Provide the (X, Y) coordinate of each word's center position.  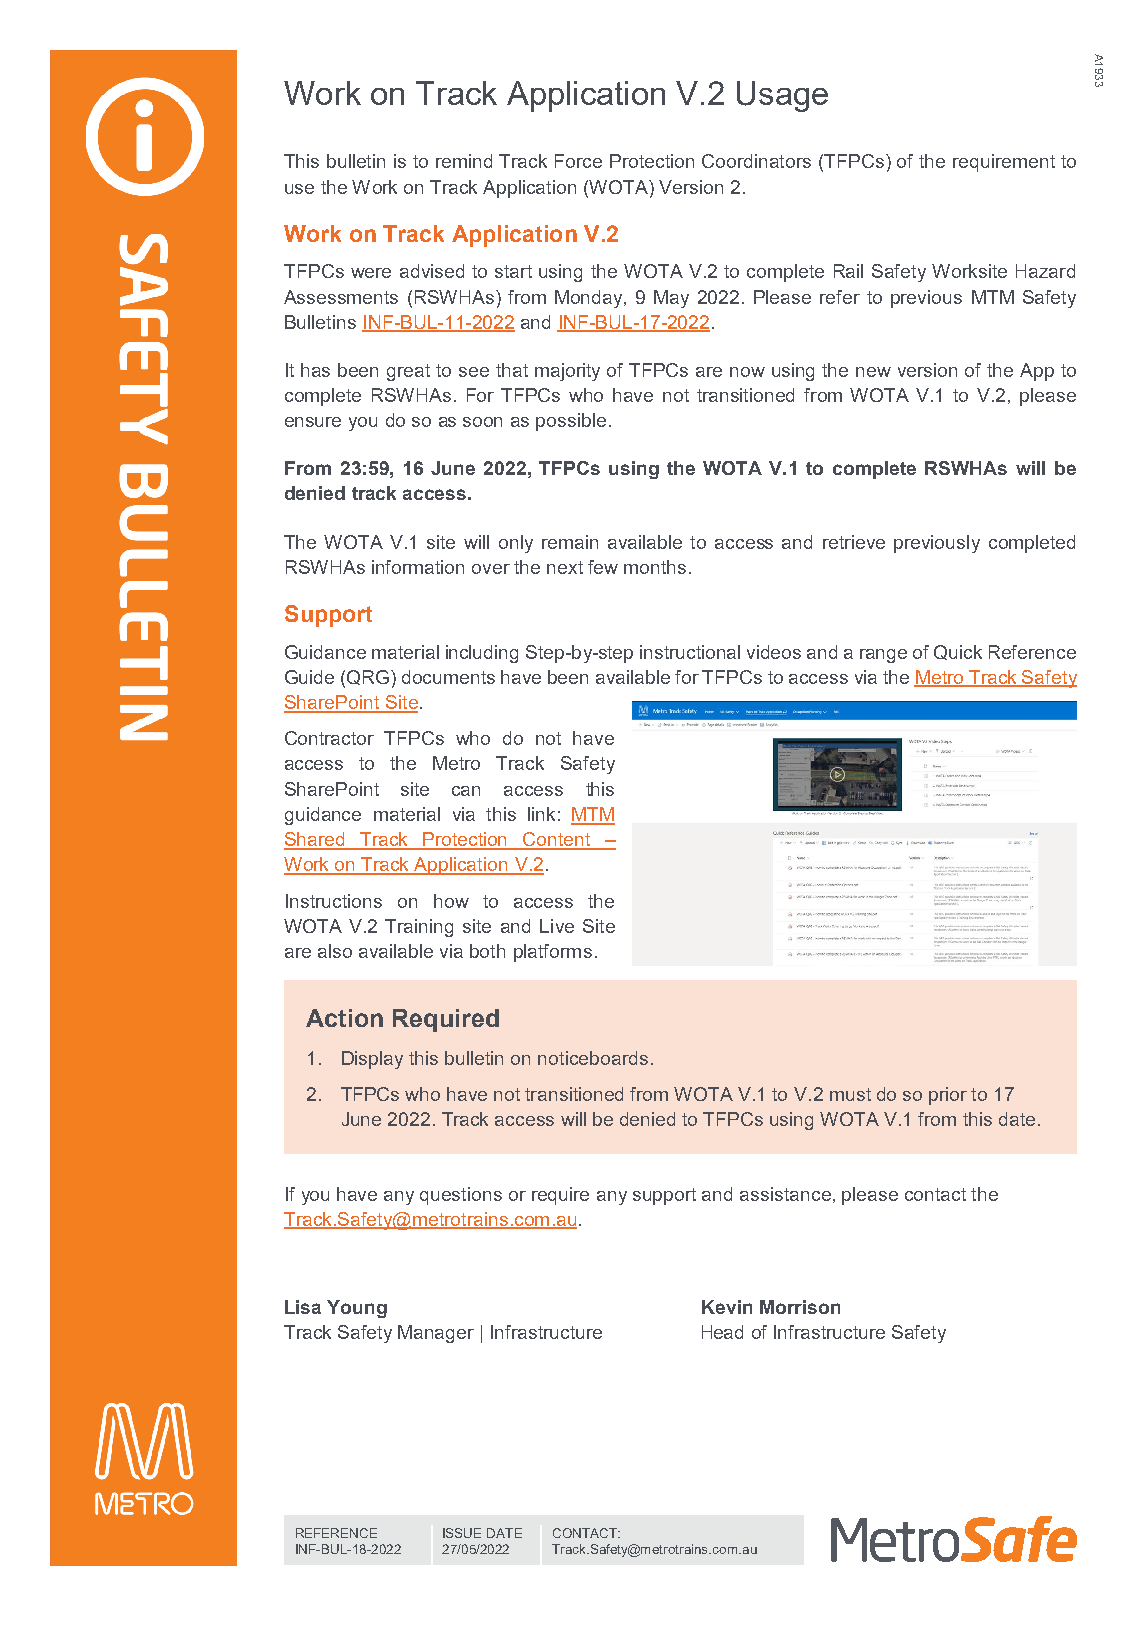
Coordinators (756, 161)
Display (372, 1060)
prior (948, 1096)
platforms (553, 953)
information (418, 567)
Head (722, 1332)
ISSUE (462, 1533)
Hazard (1045, 271)
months (655, 567)
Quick (958, 652)
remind (464, 161)
